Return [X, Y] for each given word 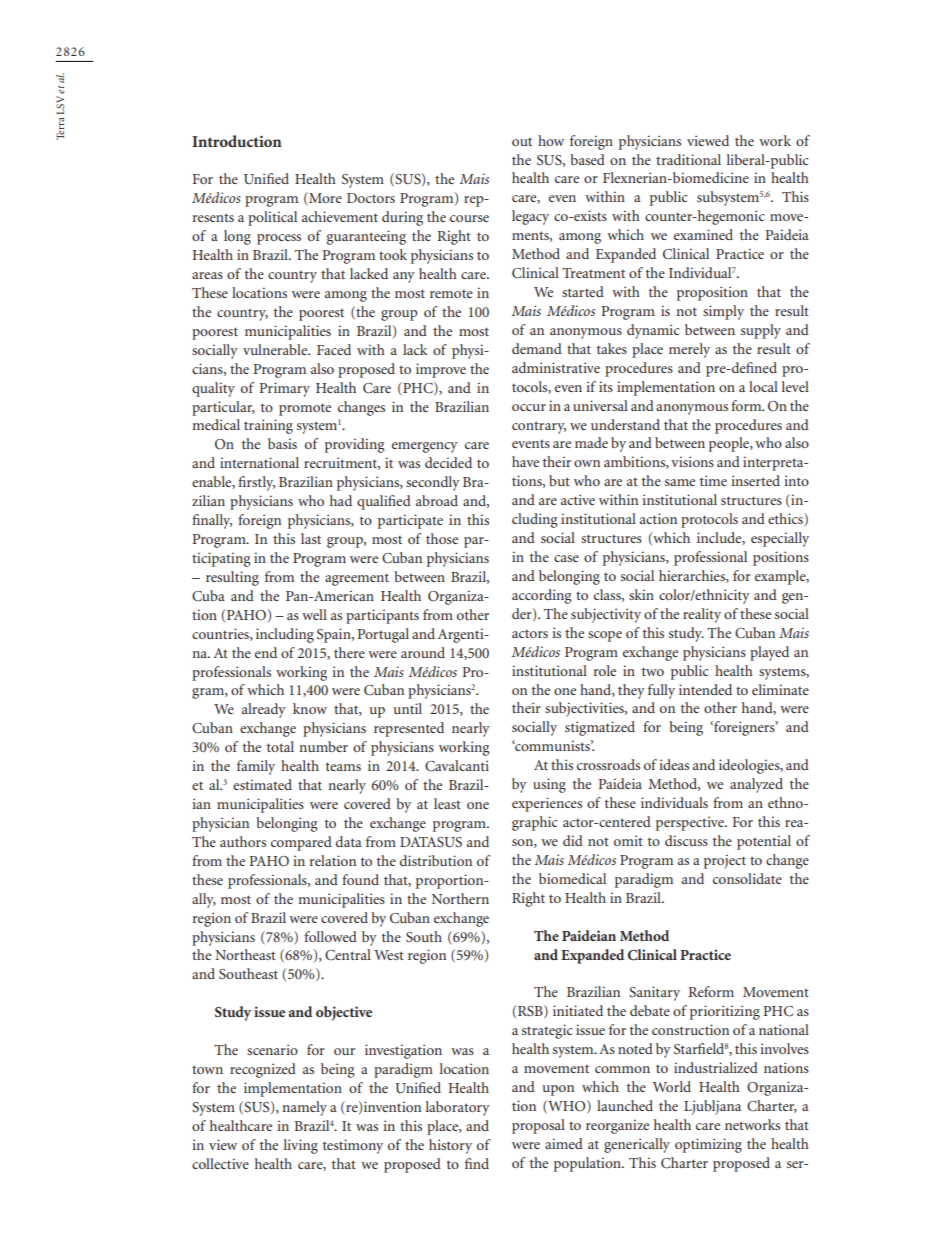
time [713, 480]
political [272, 218]
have [525, 461]
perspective [691, 823]
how [551, 140]
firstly [256, 483]
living [301, 1146]
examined [703, 234]
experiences [547, 804]
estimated [262, 784]
